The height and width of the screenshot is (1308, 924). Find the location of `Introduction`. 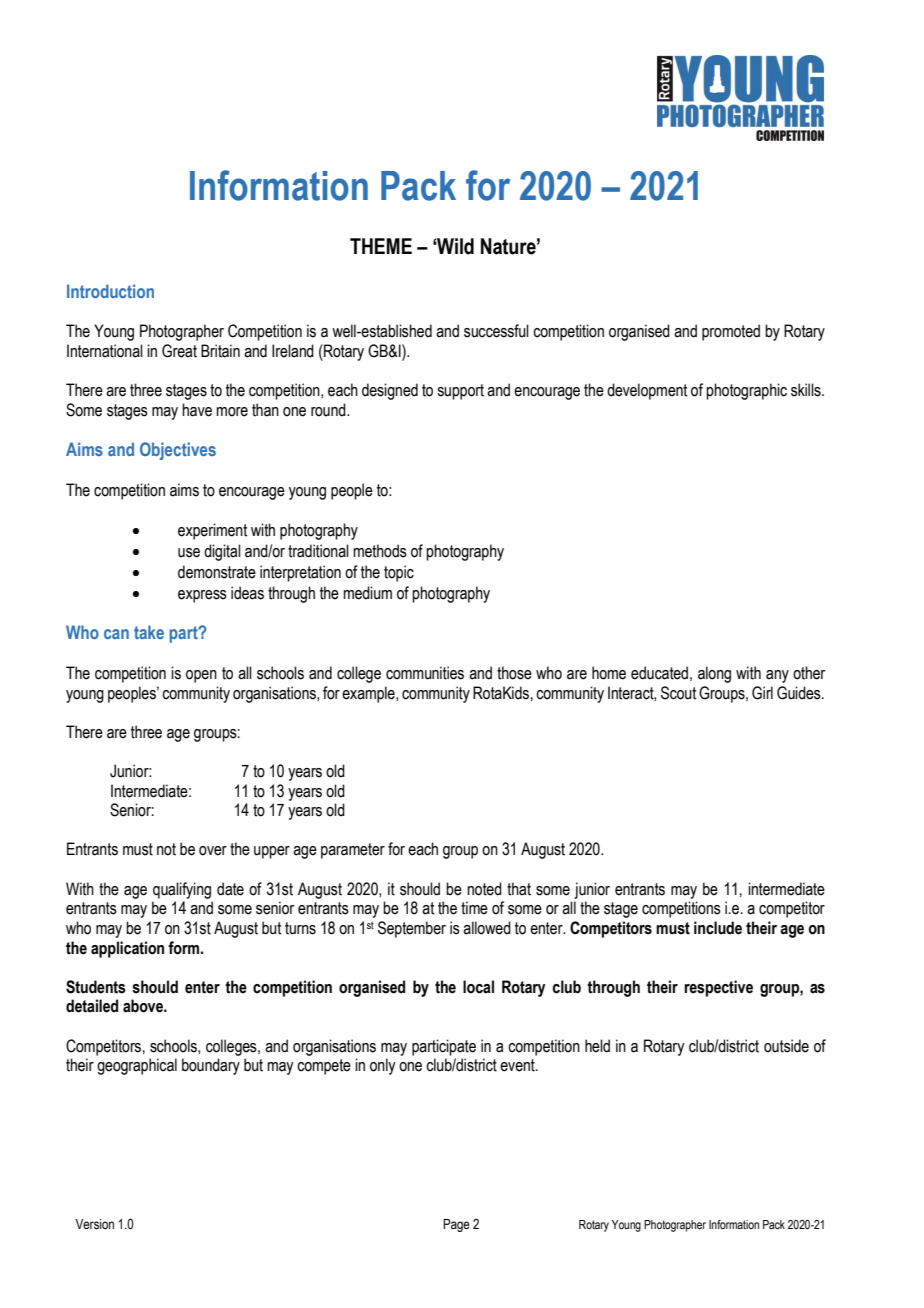

Introduction is located at coordinates (110, 291).
